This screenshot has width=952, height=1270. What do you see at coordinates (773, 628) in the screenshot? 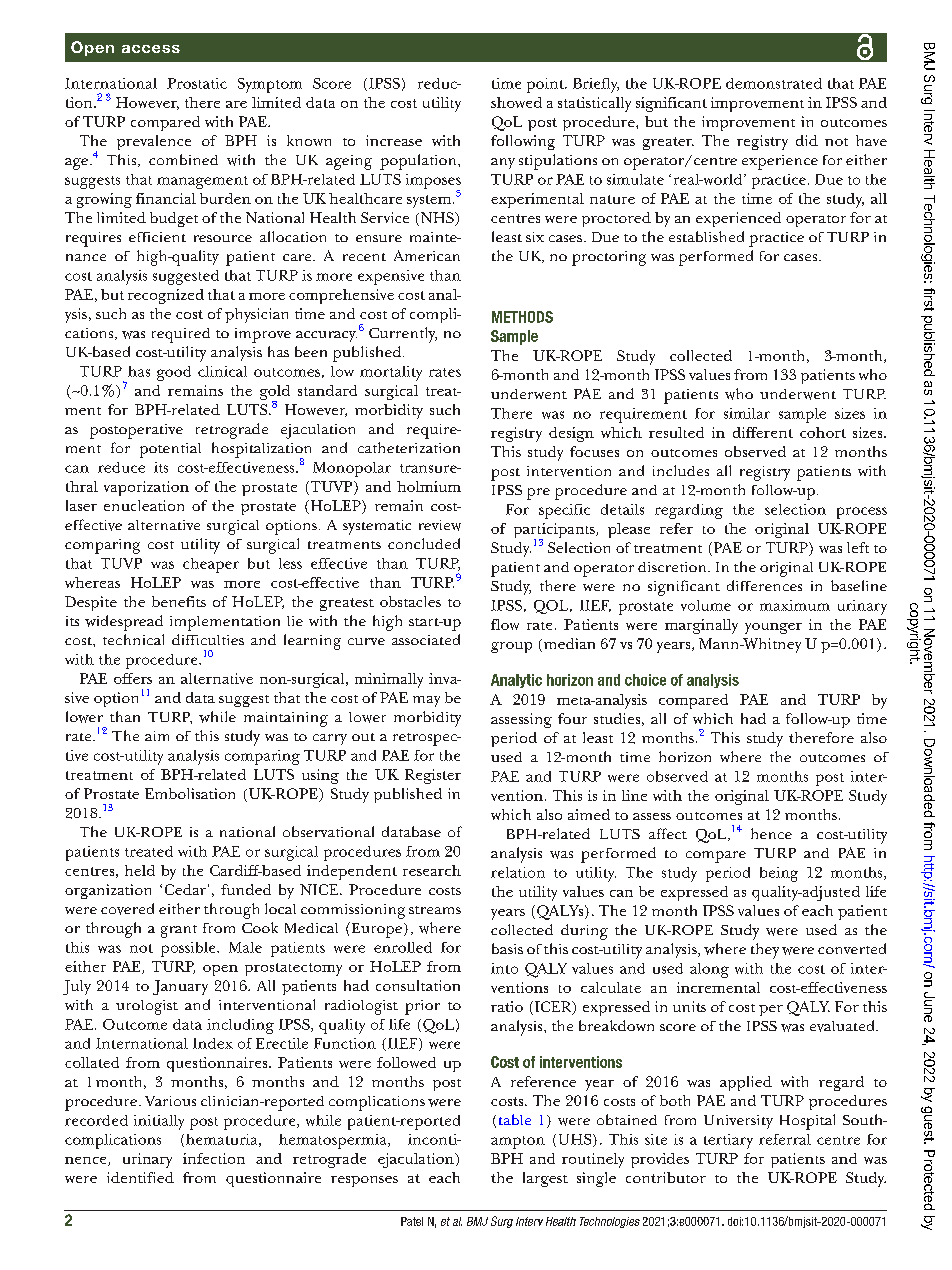
I see `younger` at bounding box center [773, 628].
